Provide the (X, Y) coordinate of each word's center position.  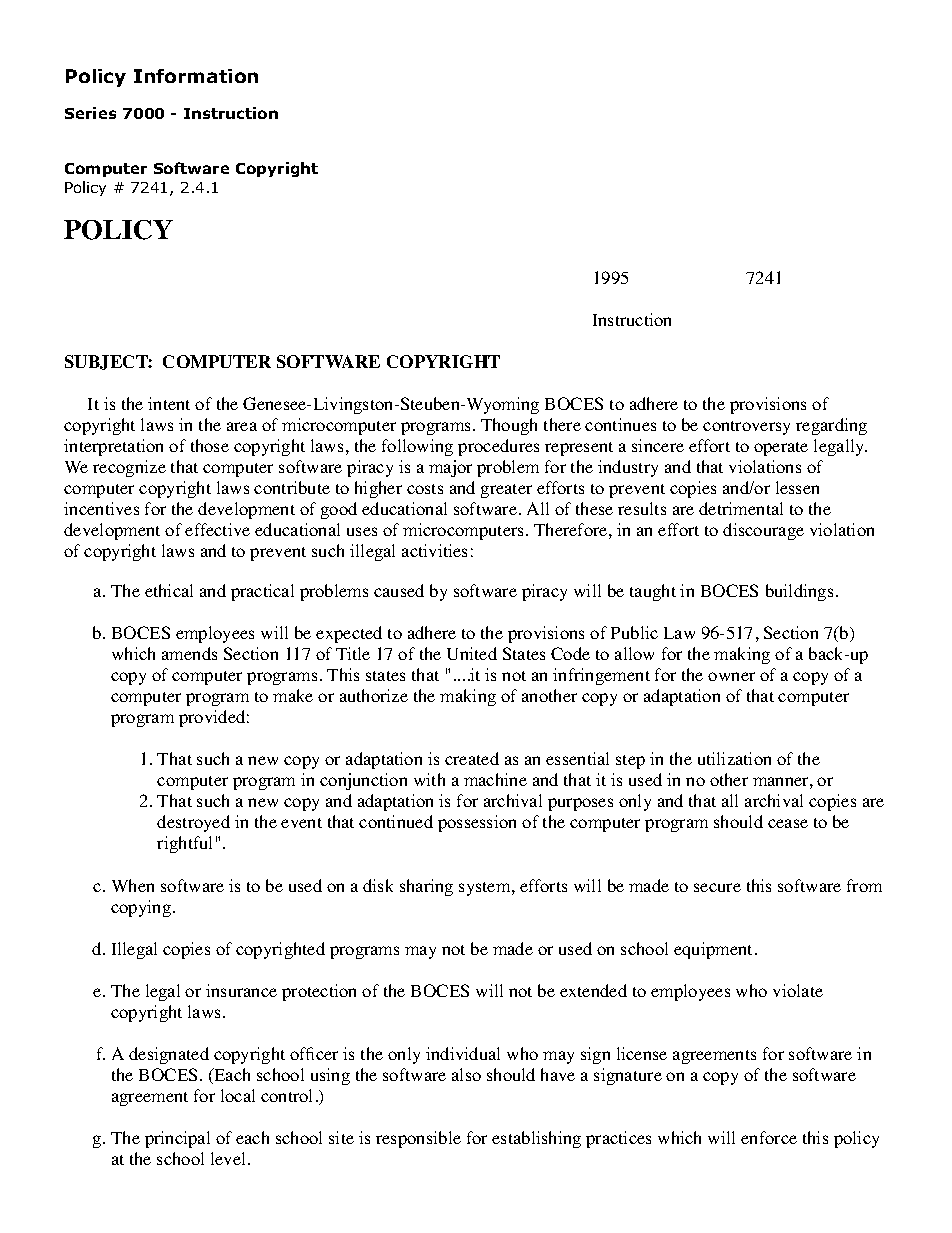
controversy (746, 428)
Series (90, 113)
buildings (799, 592)
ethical (169, 590)
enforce (769, 1137)
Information (196, 76)
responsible (418, 1139)
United (472, 653)
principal (177, 1139)
